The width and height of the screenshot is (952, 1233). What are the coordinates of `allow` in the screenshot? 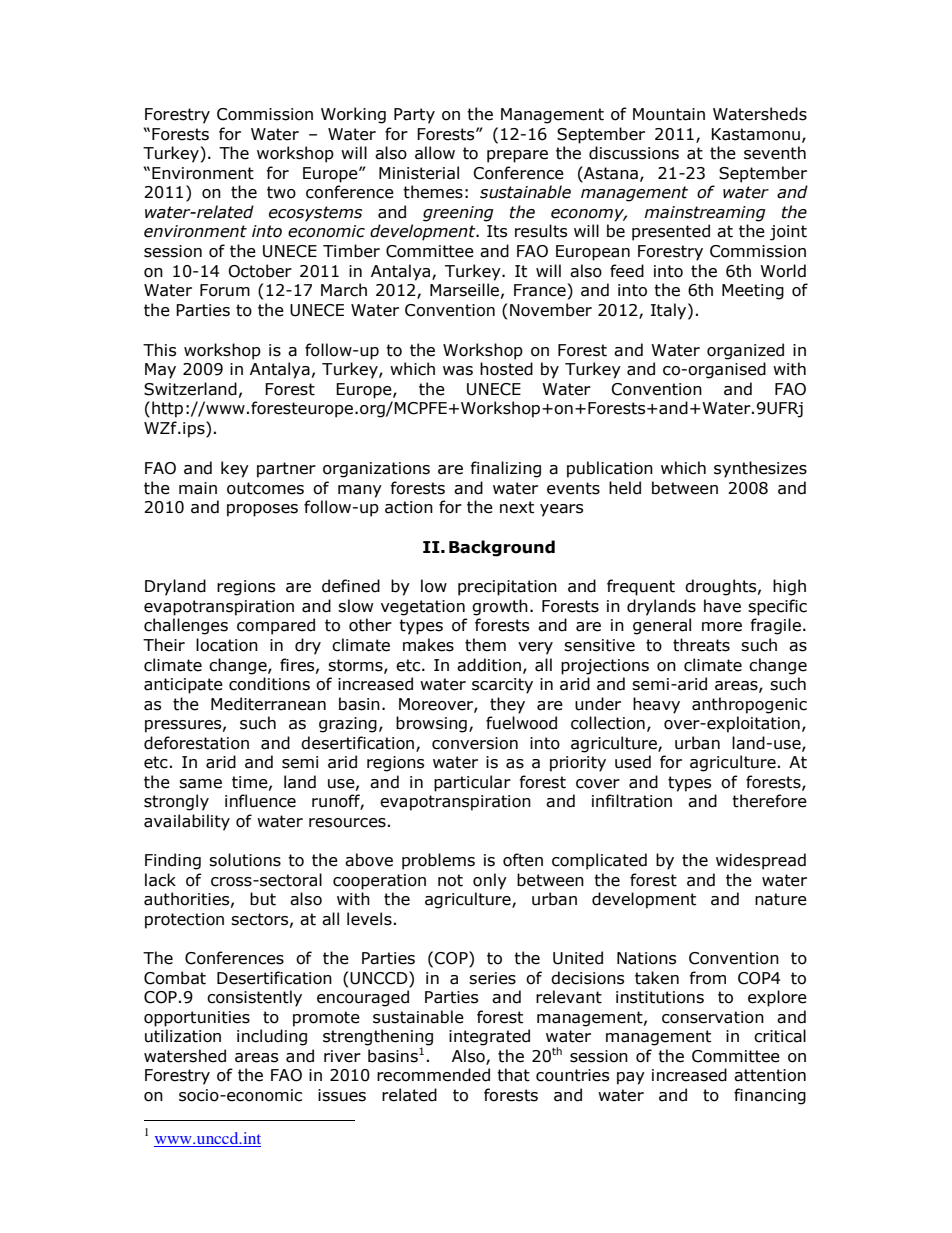 It's located at (435, 153).
